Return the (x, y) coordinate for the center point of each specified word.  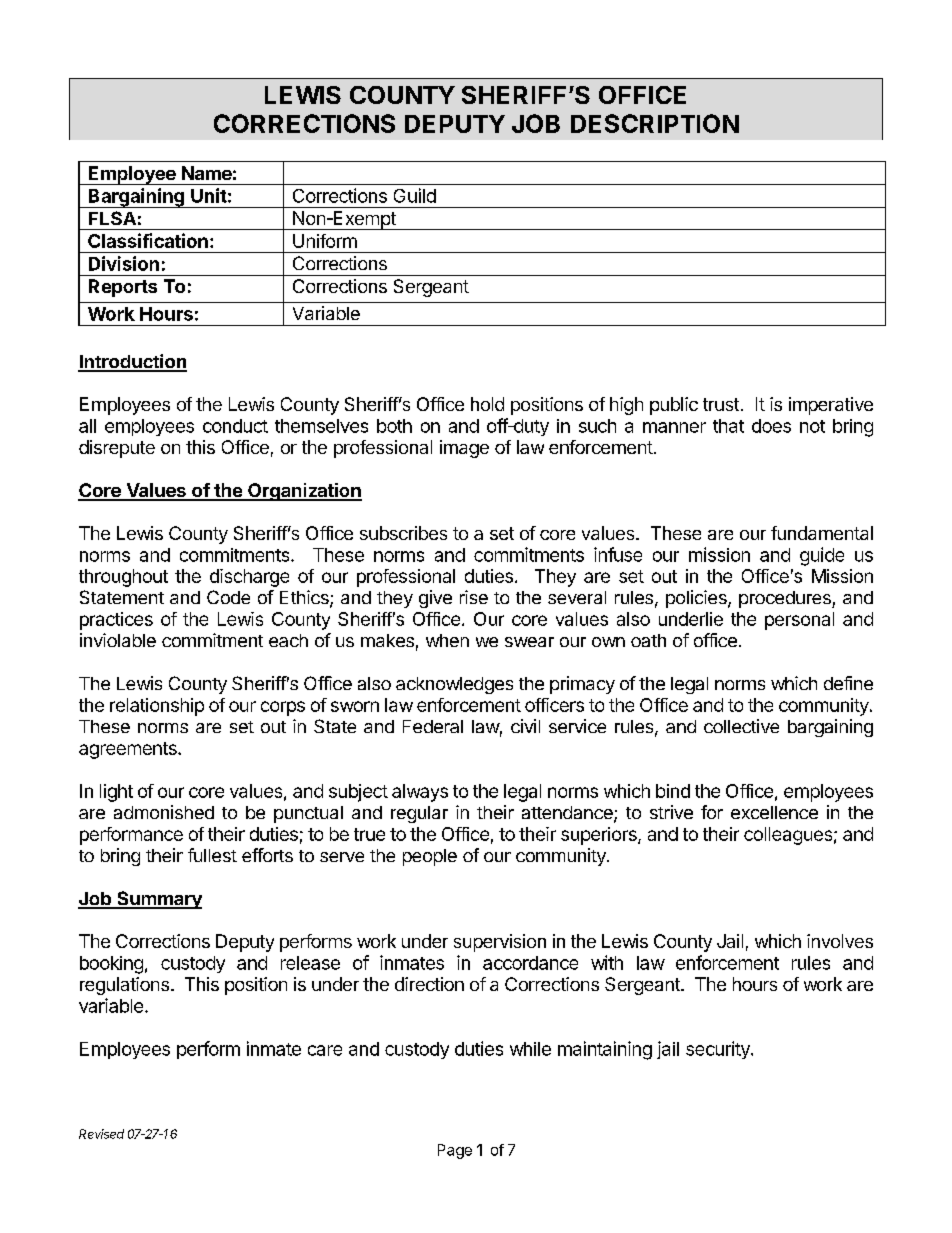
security (719, 1050)
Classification (148, 240)
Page (455, 1151)
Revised (101, 1134)
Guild (415, 195)
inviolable (118, 640)
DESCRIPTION (655, 123)
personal (799, 621)
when (447, 640)
